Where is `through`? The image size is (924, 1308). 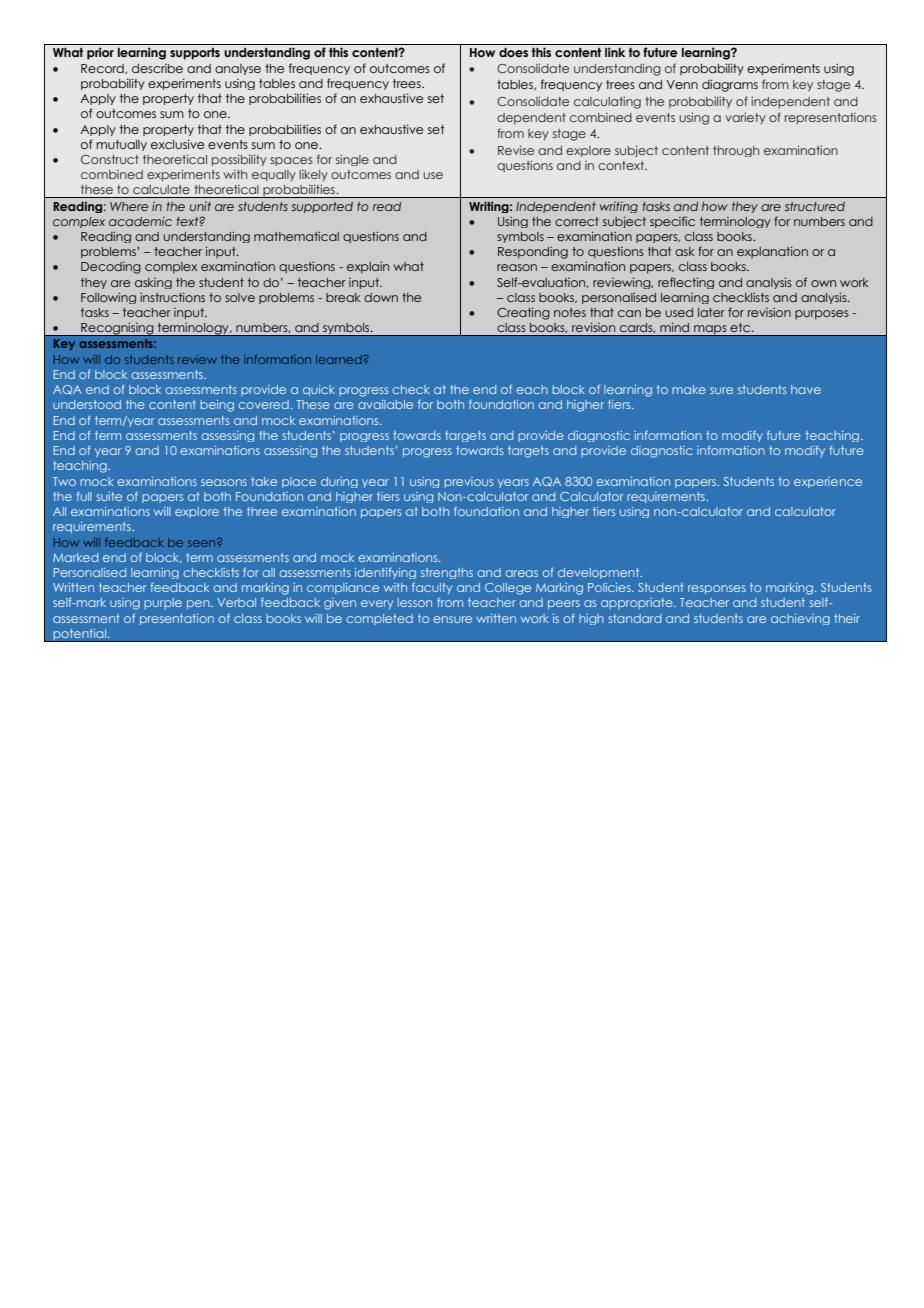 through is located at coordinates (736, 151).
